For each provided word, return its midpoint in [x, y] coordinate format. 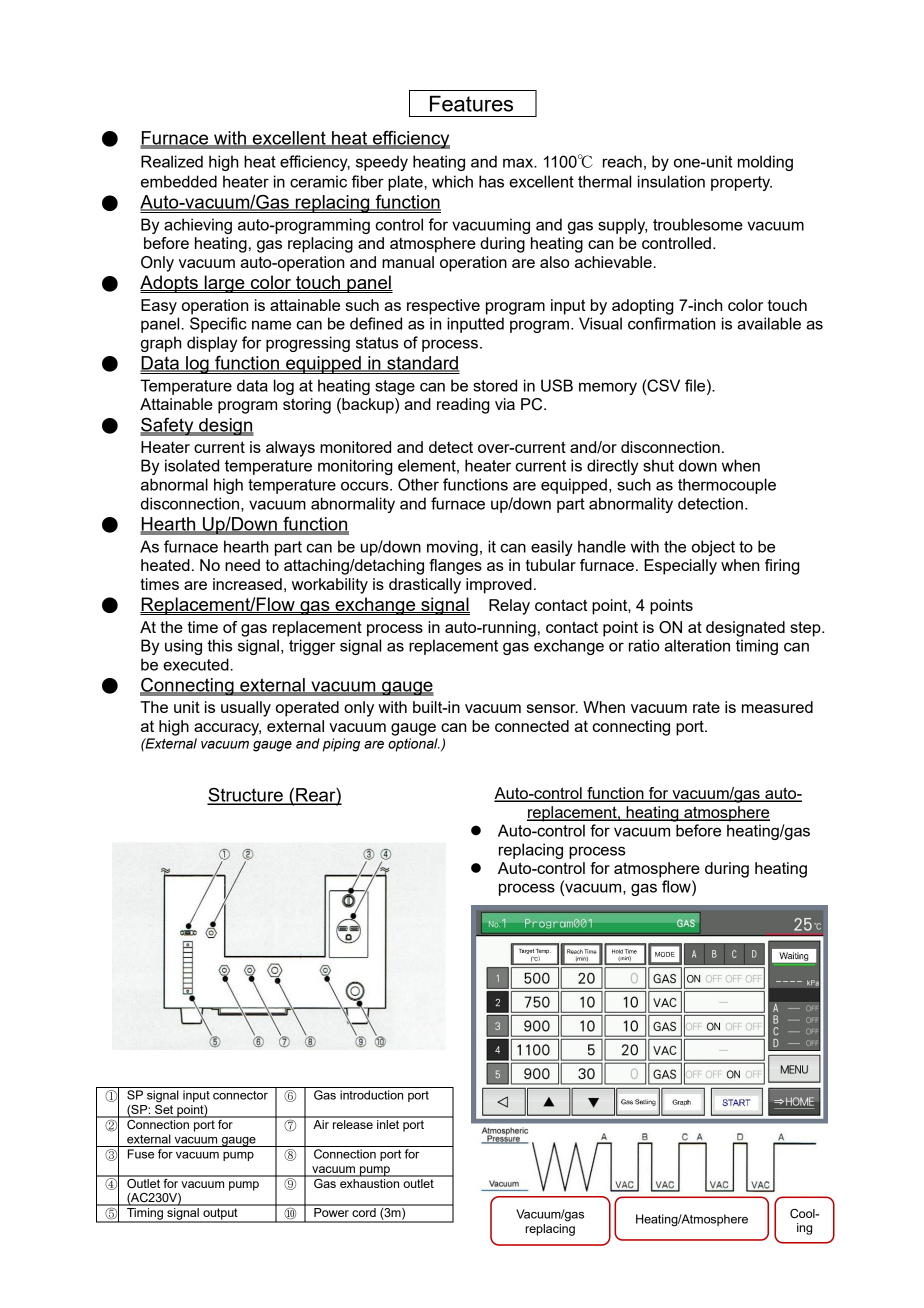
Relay [509, 607]
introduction [371, 1095]
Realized [172, 161]
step [806, 629]
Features [471, 103]
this [220, 645]
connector [240, 1095]
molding [765, 163]
